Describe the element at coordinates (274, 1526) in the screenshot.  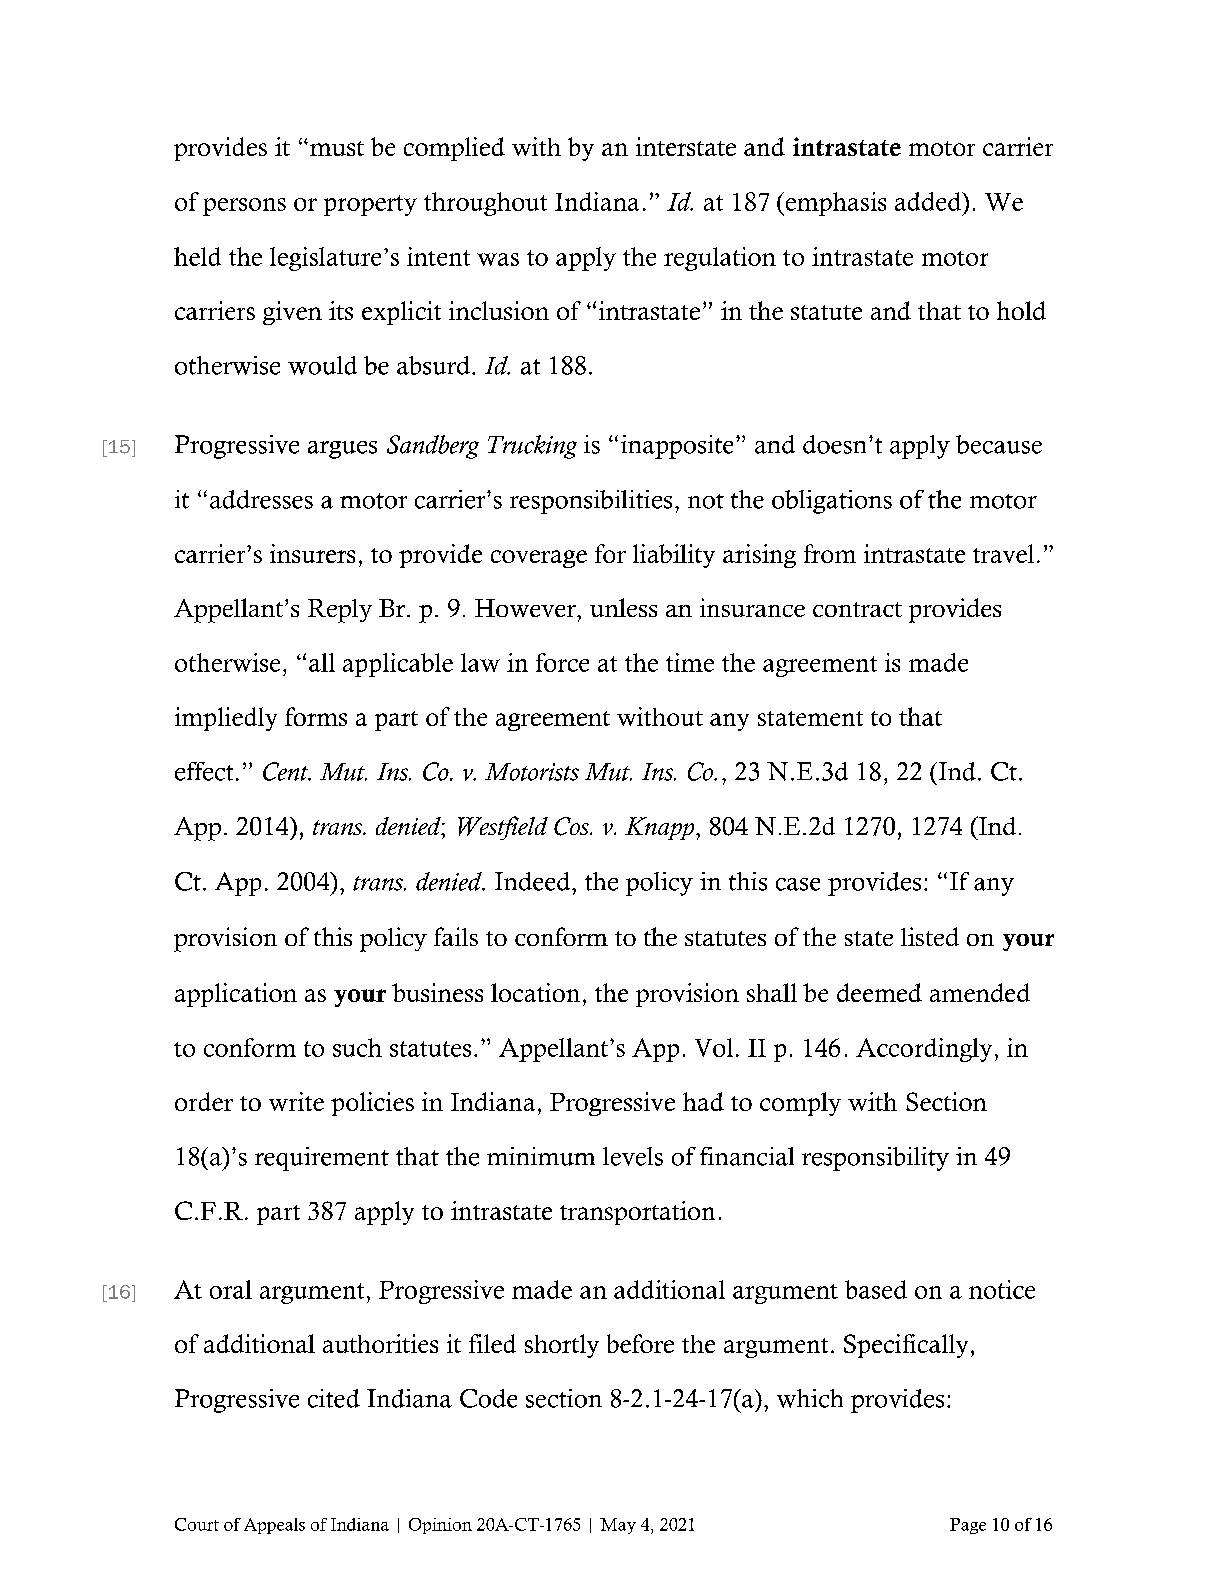
I see `Appeals` at that location.
